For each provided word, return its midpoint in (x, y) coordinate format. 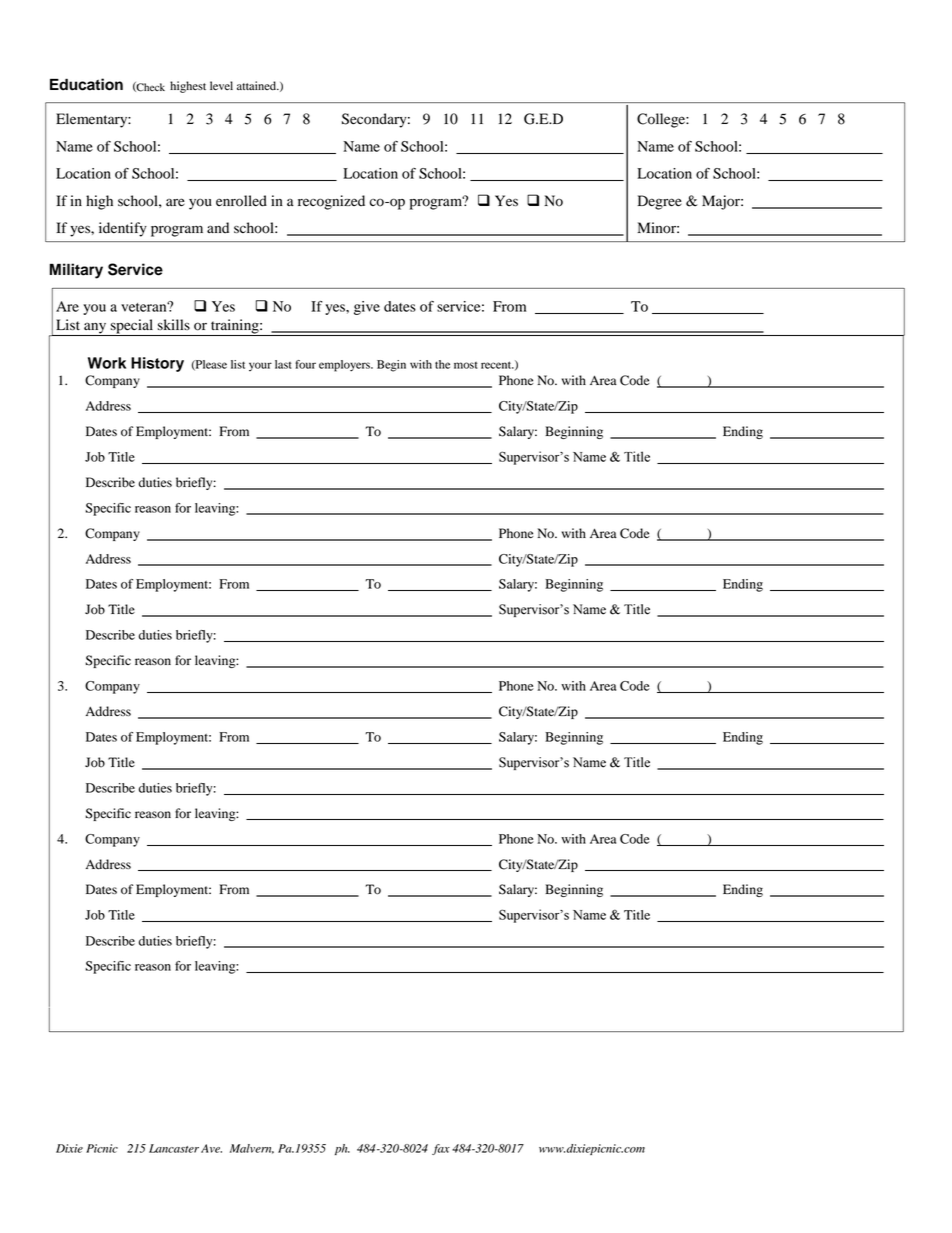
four (305, 364)
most (465, 365)
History (157, 364)
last (283, 364)
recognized (331, 202)
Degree (660, 202)
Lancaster (174, 1148)
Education (86, 84)
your (260, 366)
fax (441, 1149)
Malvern (252, 1149)
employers (345, 366)
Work (107, 363)
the (442, 364)
